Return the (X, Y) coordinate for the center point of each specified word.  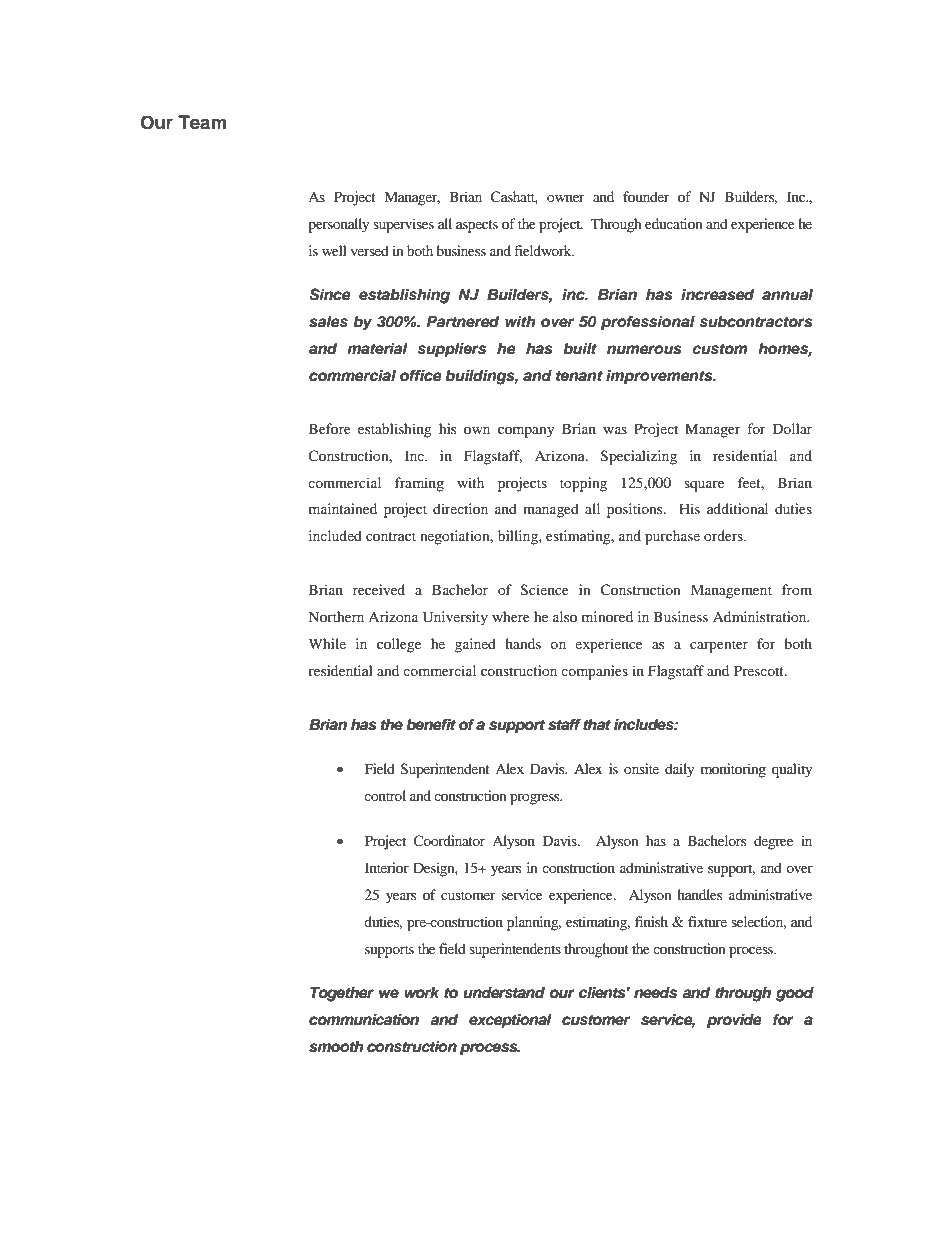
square (704, 486)
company (526, 432)
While (327, 643)
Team (202, 122)
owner (566, 198)
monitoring (733, 770)
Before (330, 428)
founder (646, 196)
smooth (336, 1047)
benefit (431, 724)
